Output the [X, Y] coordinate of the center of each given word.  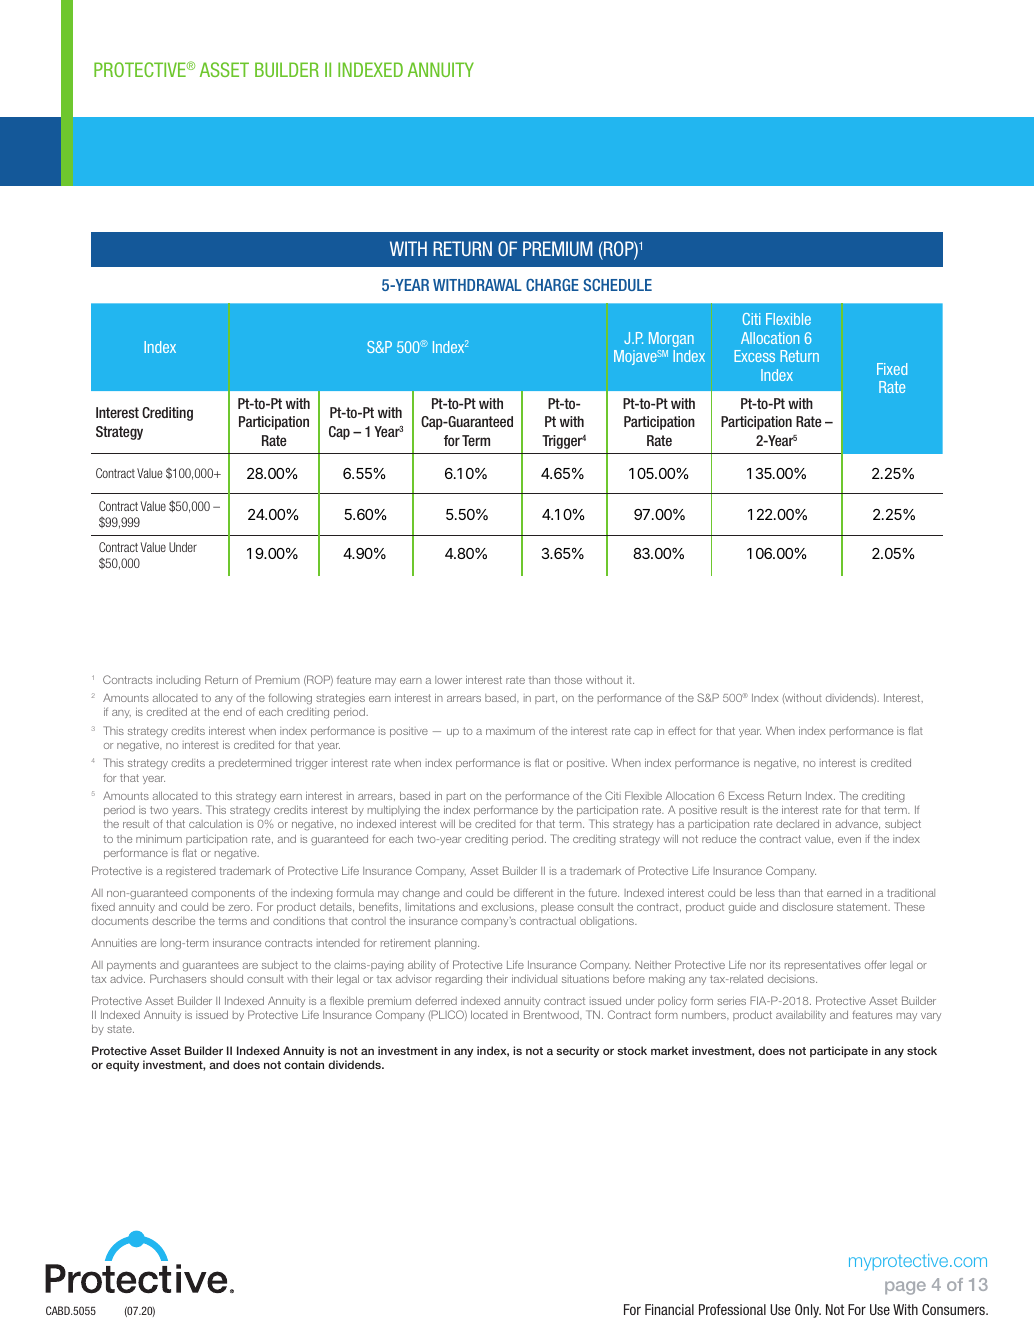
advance [857, 824]
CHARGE [552, 285]
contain [304, 1064]
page [905, 1288]
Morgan [671, 339]
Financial [669, 1309]
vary [931, 1017]
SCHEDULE [617, 285]
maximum [510, 731]
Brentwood [552, 1014]
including [179, 681]
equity [122, 1066]
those [568, 680]
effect [682, 730]
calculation [215, 824]
